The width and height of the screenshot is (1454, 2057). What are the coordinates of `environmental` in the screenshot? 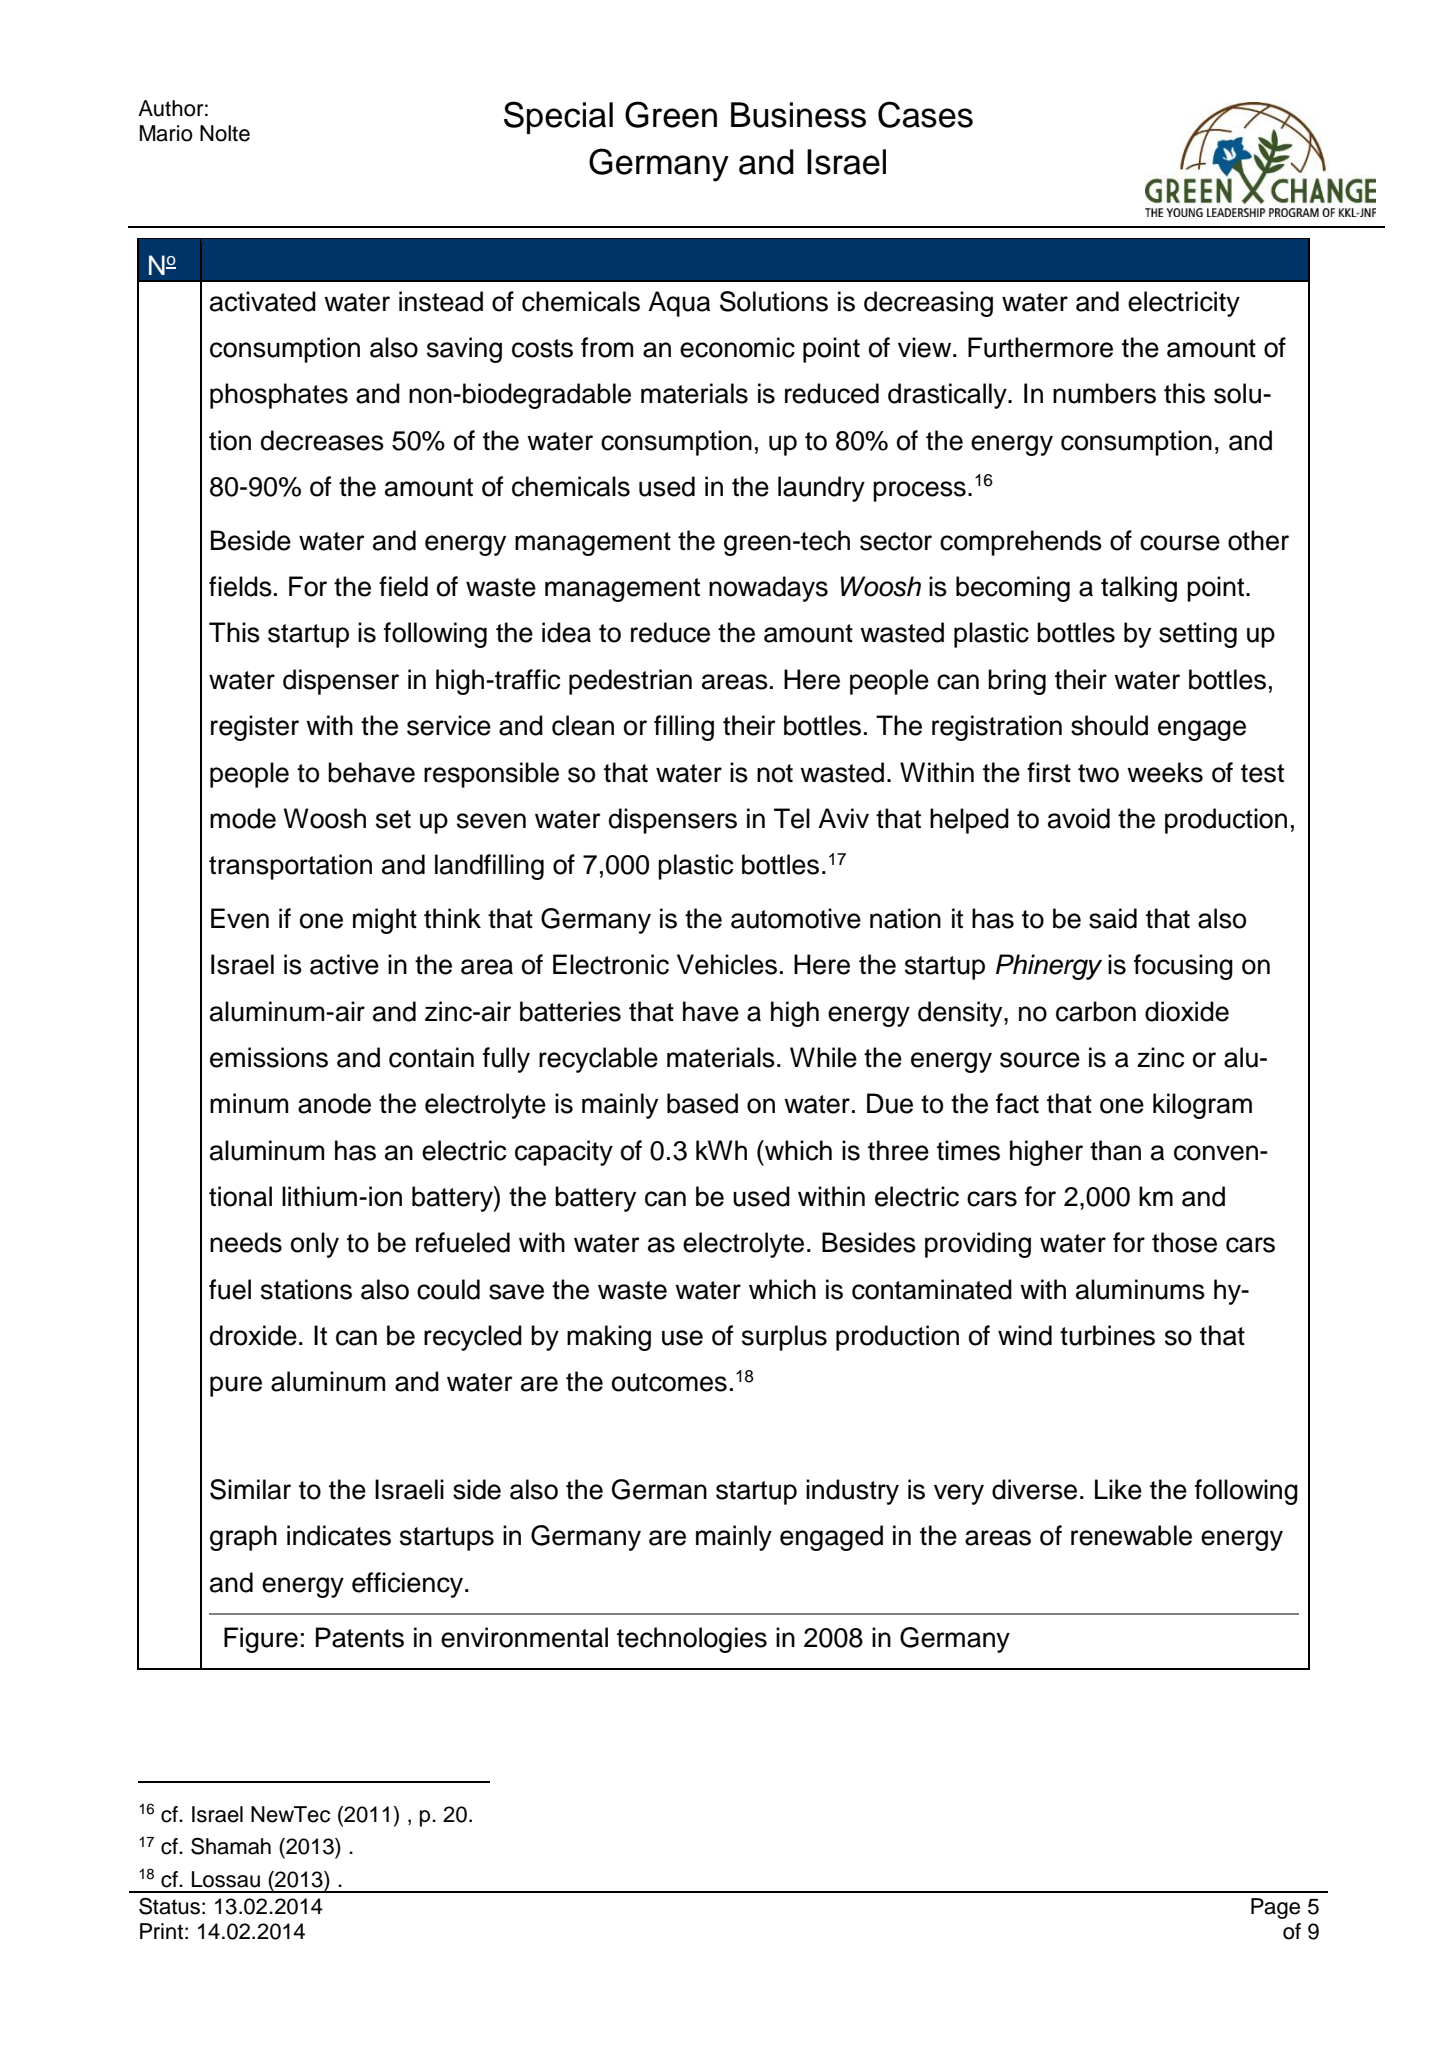 It's located at (524, 1637).
